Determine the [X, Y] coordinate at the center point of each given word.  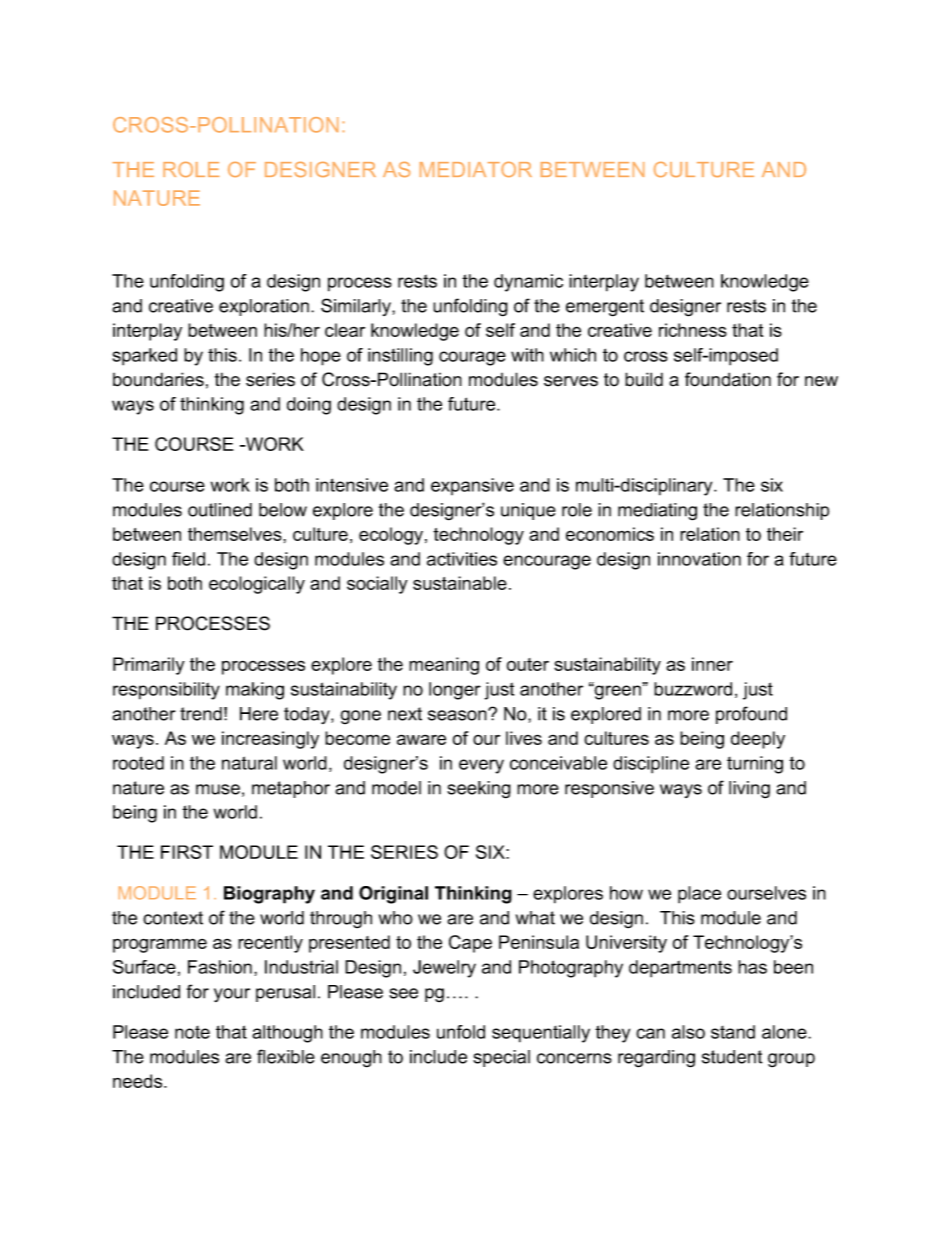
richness [693, 330]
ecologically [257, 585]
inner [712, 664]
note [192, 1032]
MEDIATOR [476, 169]
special [501, 1058]
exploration [264, 307]
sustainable [460, 583]
